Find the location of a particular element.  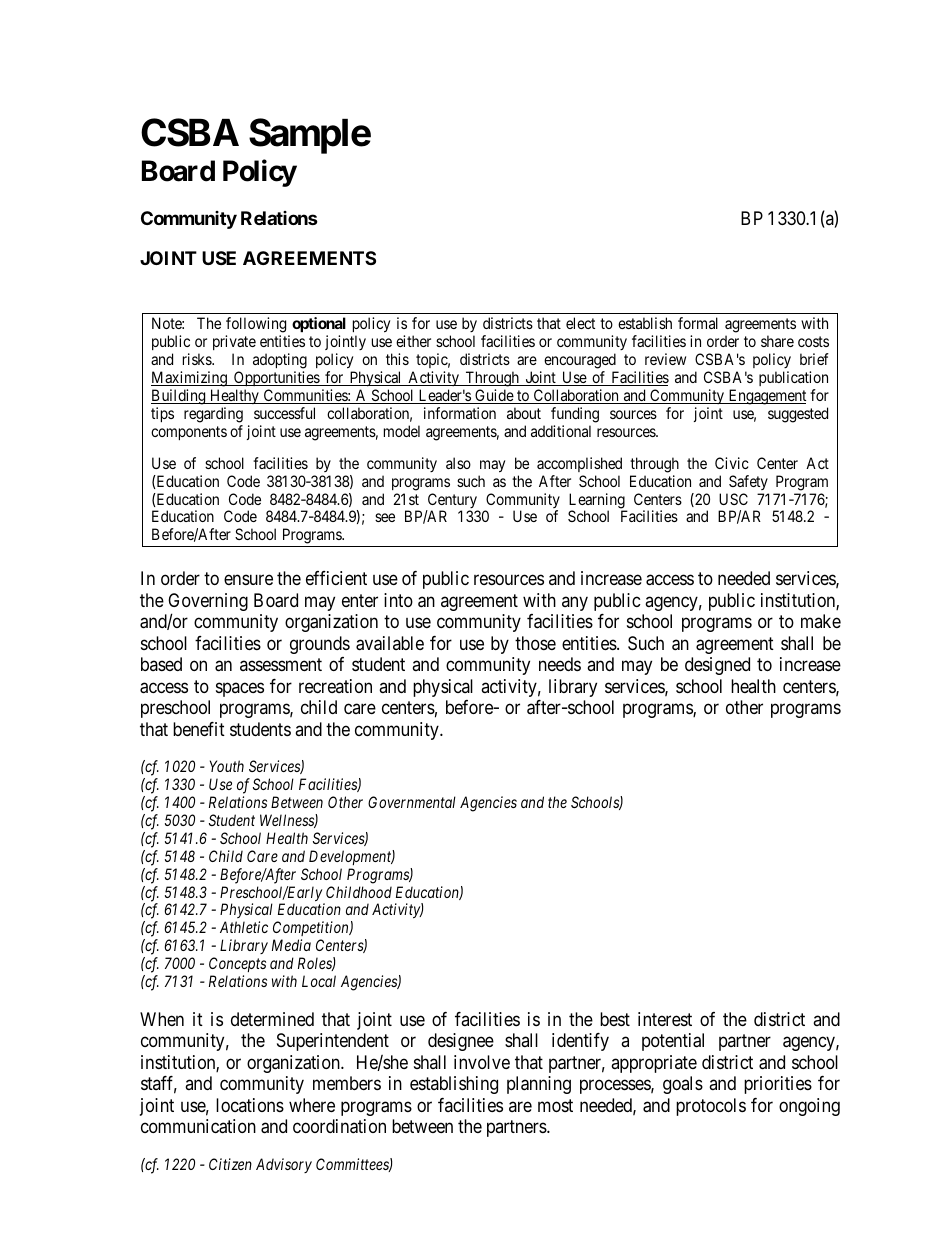

those is located at coordinates (535, 643).
